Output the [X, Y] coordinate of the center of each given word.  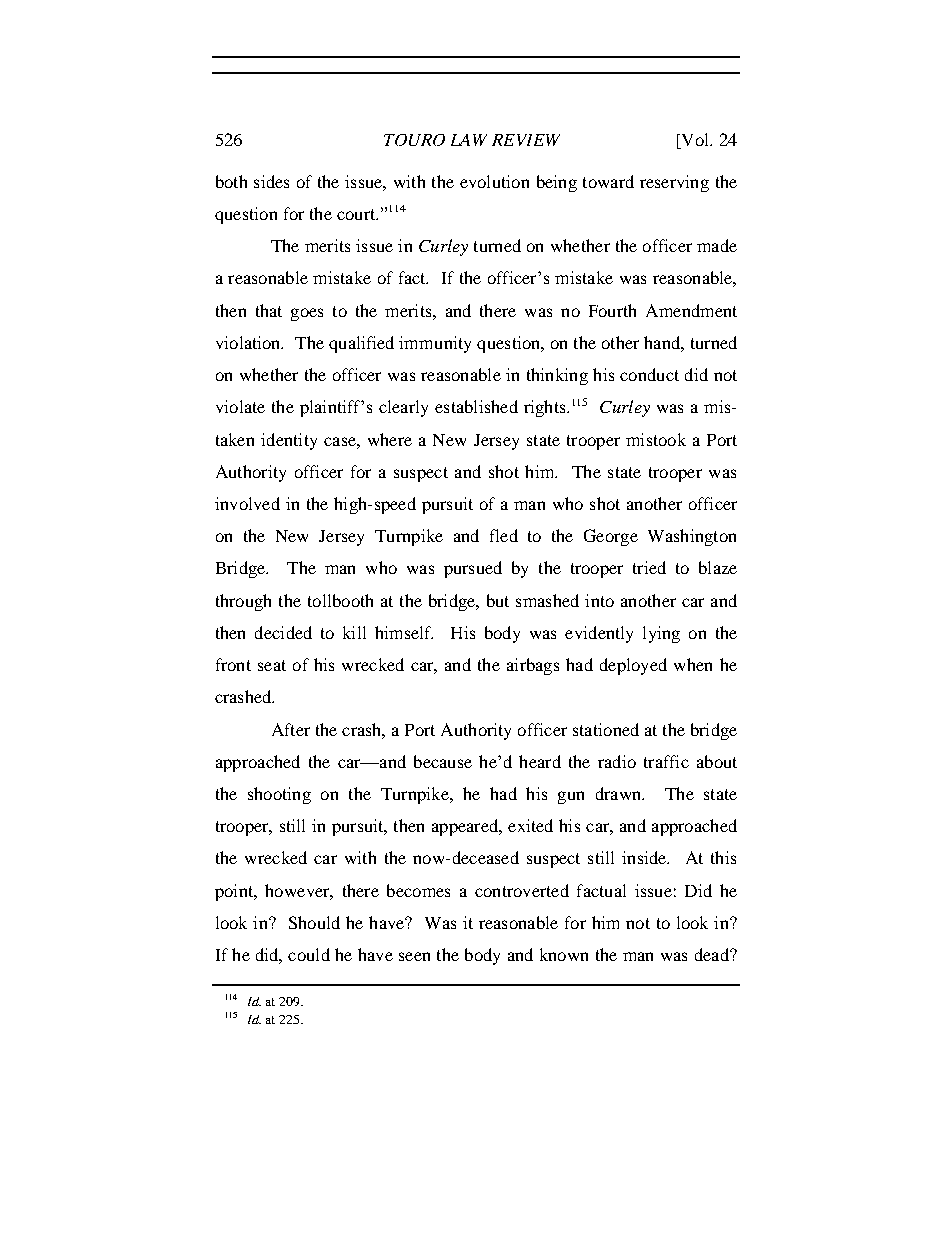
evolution [494, 181]
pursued [473, 569]
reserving [674, 183]
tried [649, 567]
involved [247, 503]
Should [314, 922]
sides [271, 181]
